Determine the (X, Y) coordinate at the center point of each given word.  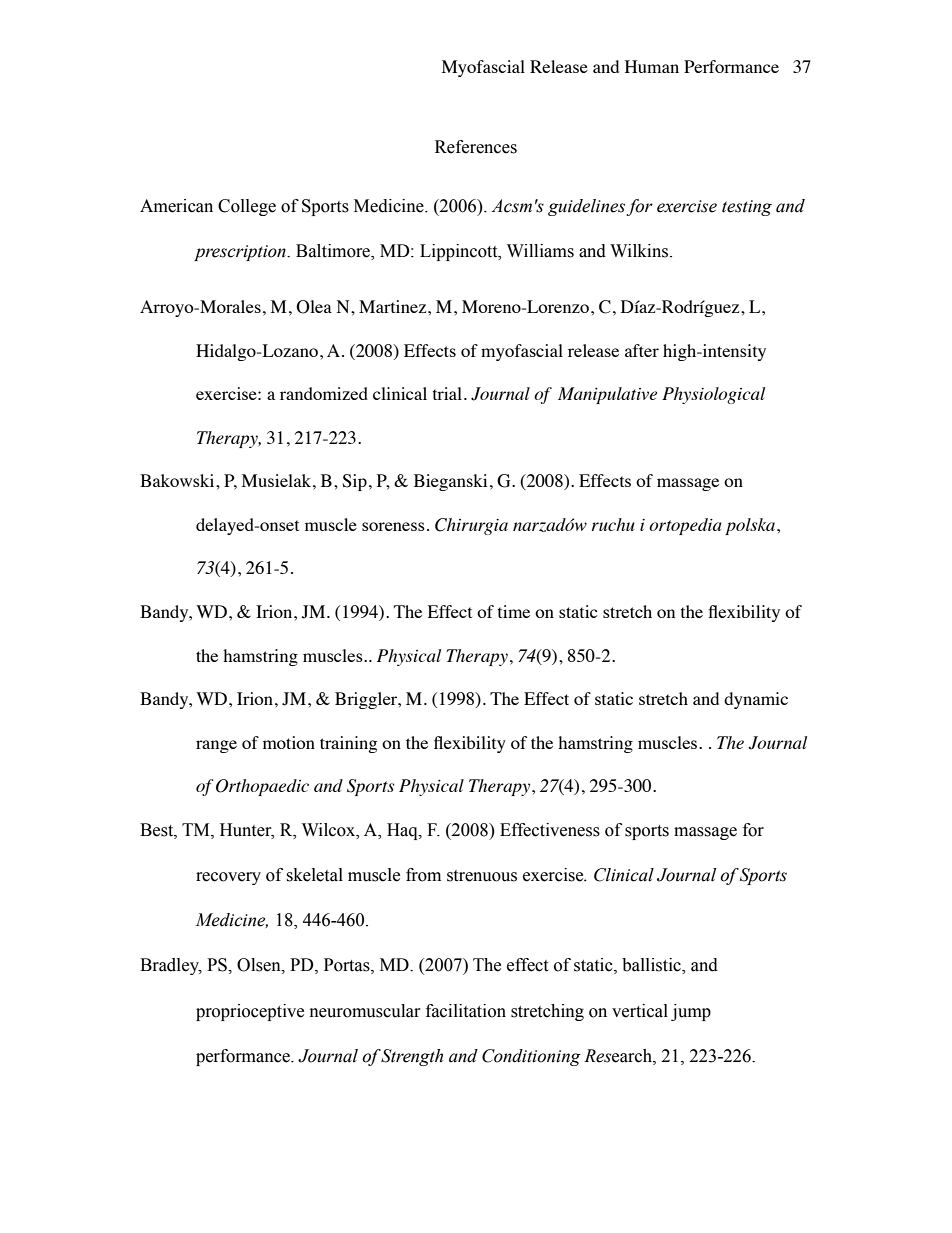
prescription (241, 253)
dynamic (756, 700)
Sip (354, 482)
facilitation (466, 1011)
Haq (403, 831)
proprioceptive (250, 1012)
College (247, 207)
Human (652, 66)
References (476, 147)
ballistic (652, 966)
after (642, 350)
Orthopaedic (262, 787)
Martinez (394, 306)
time (514, 611)
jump (691, 1012)
